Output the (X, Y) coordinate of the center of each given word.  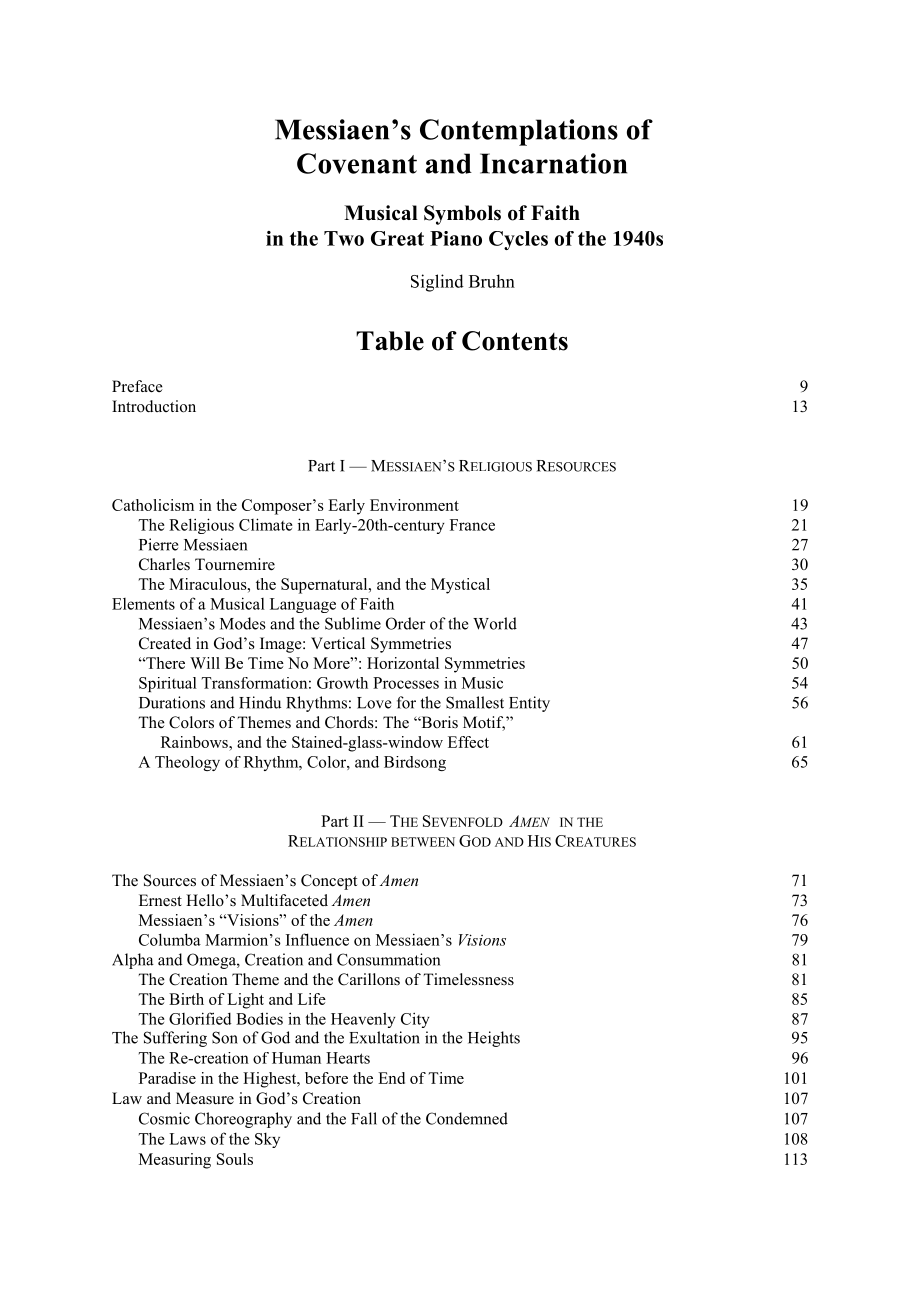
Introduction (154, 406)
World (495, 623)
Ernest (160, 900)
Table (390, 341)
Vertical (338, 643)
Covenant (357, 163)
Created (165, 643)
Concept (329, 882)
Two (344, 238)
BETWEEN (423, 842)
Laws (187, 1139)
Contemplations (519, 132)
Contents (515, 341)
